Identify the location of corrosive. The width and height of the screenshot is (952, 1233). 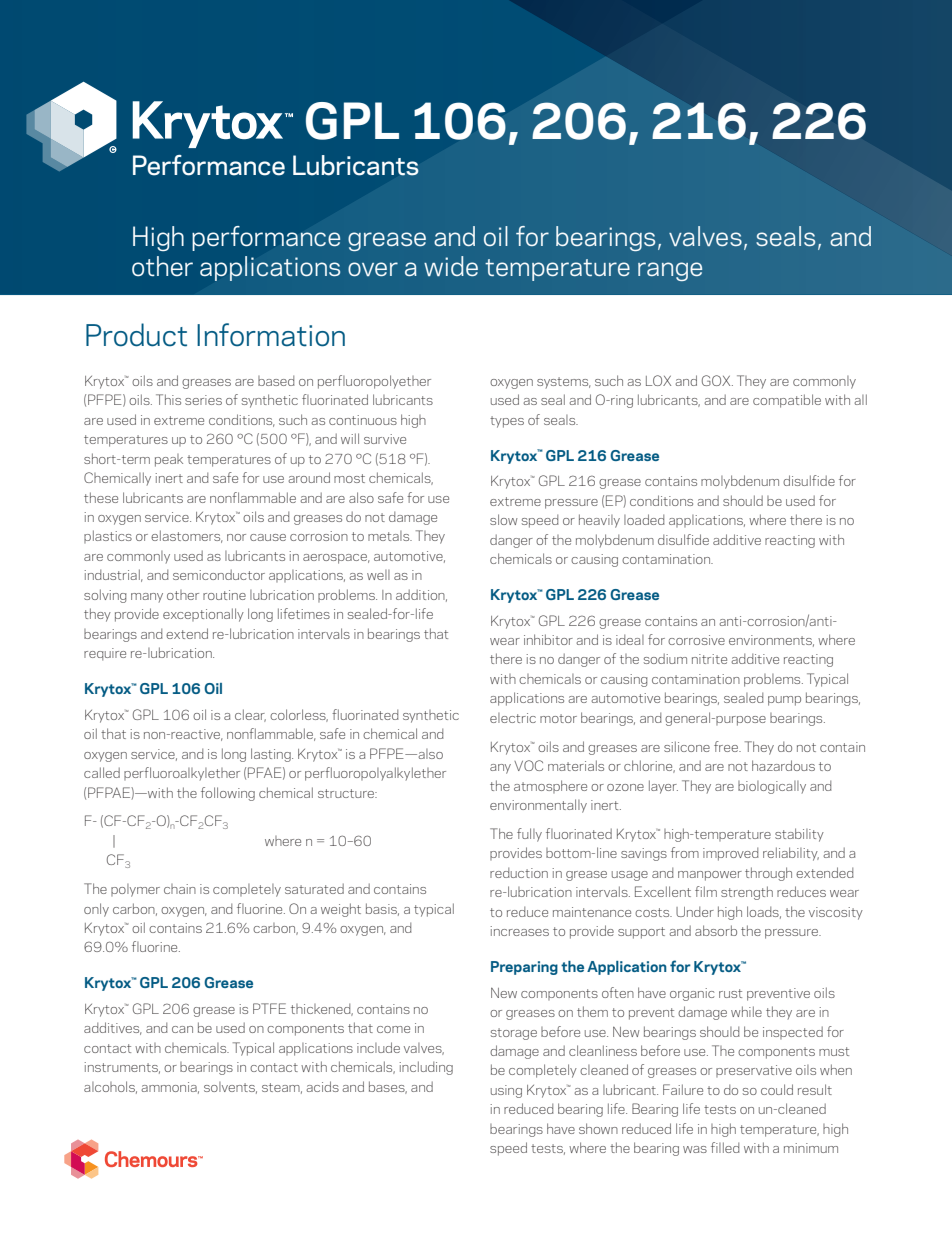
(696, 640).
